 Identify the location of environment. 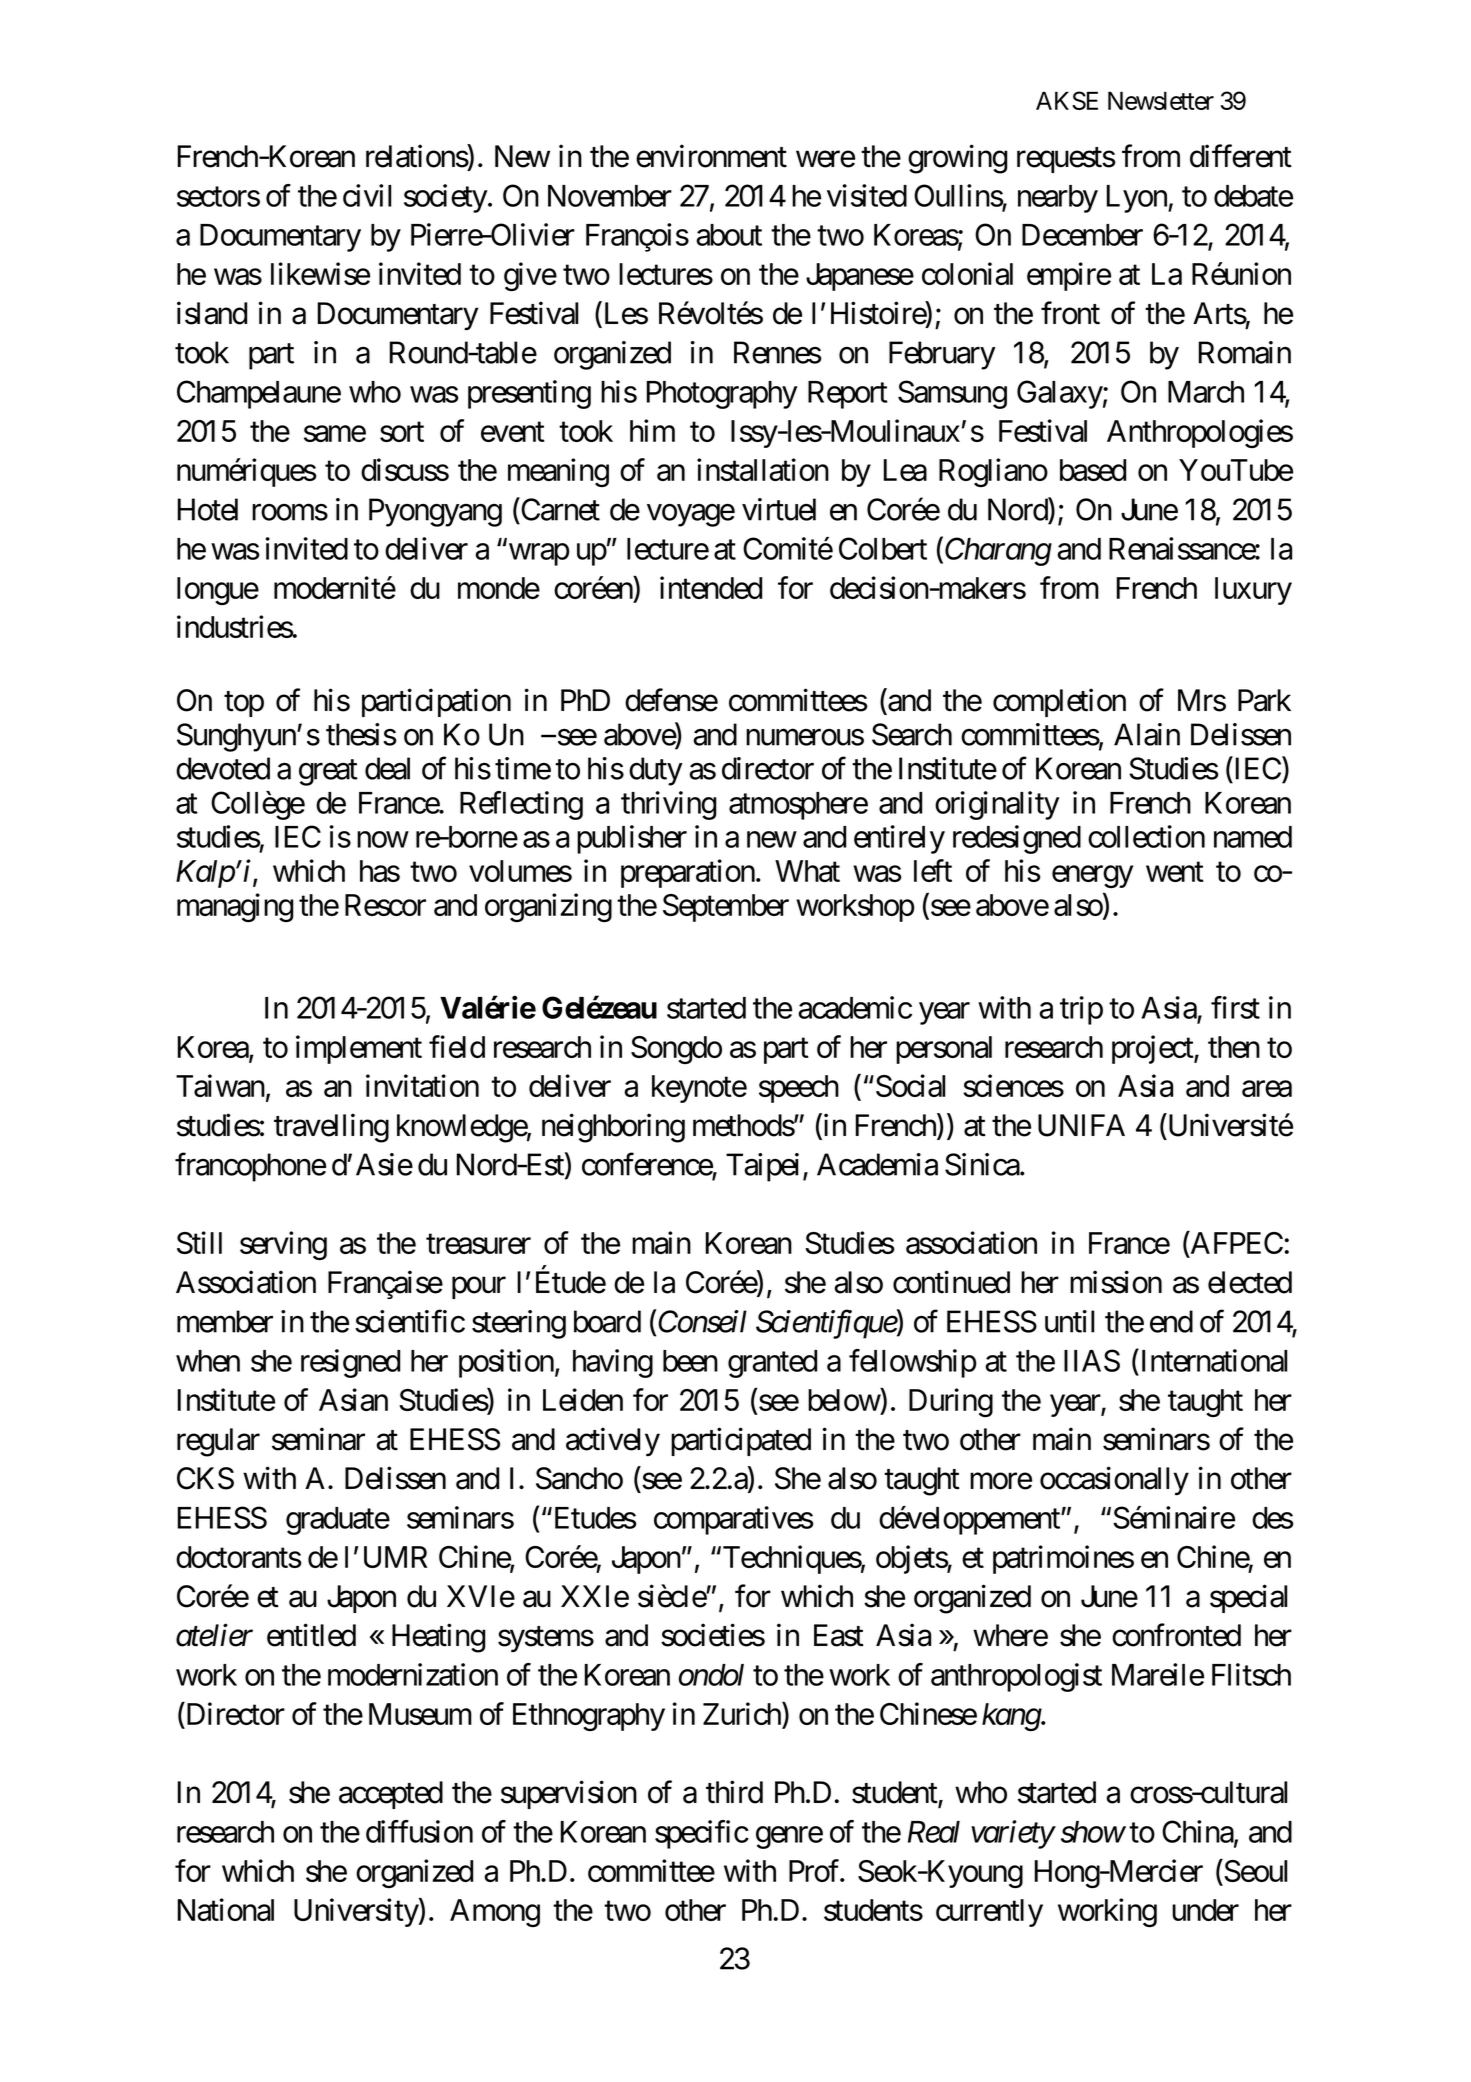
(711, 156).
